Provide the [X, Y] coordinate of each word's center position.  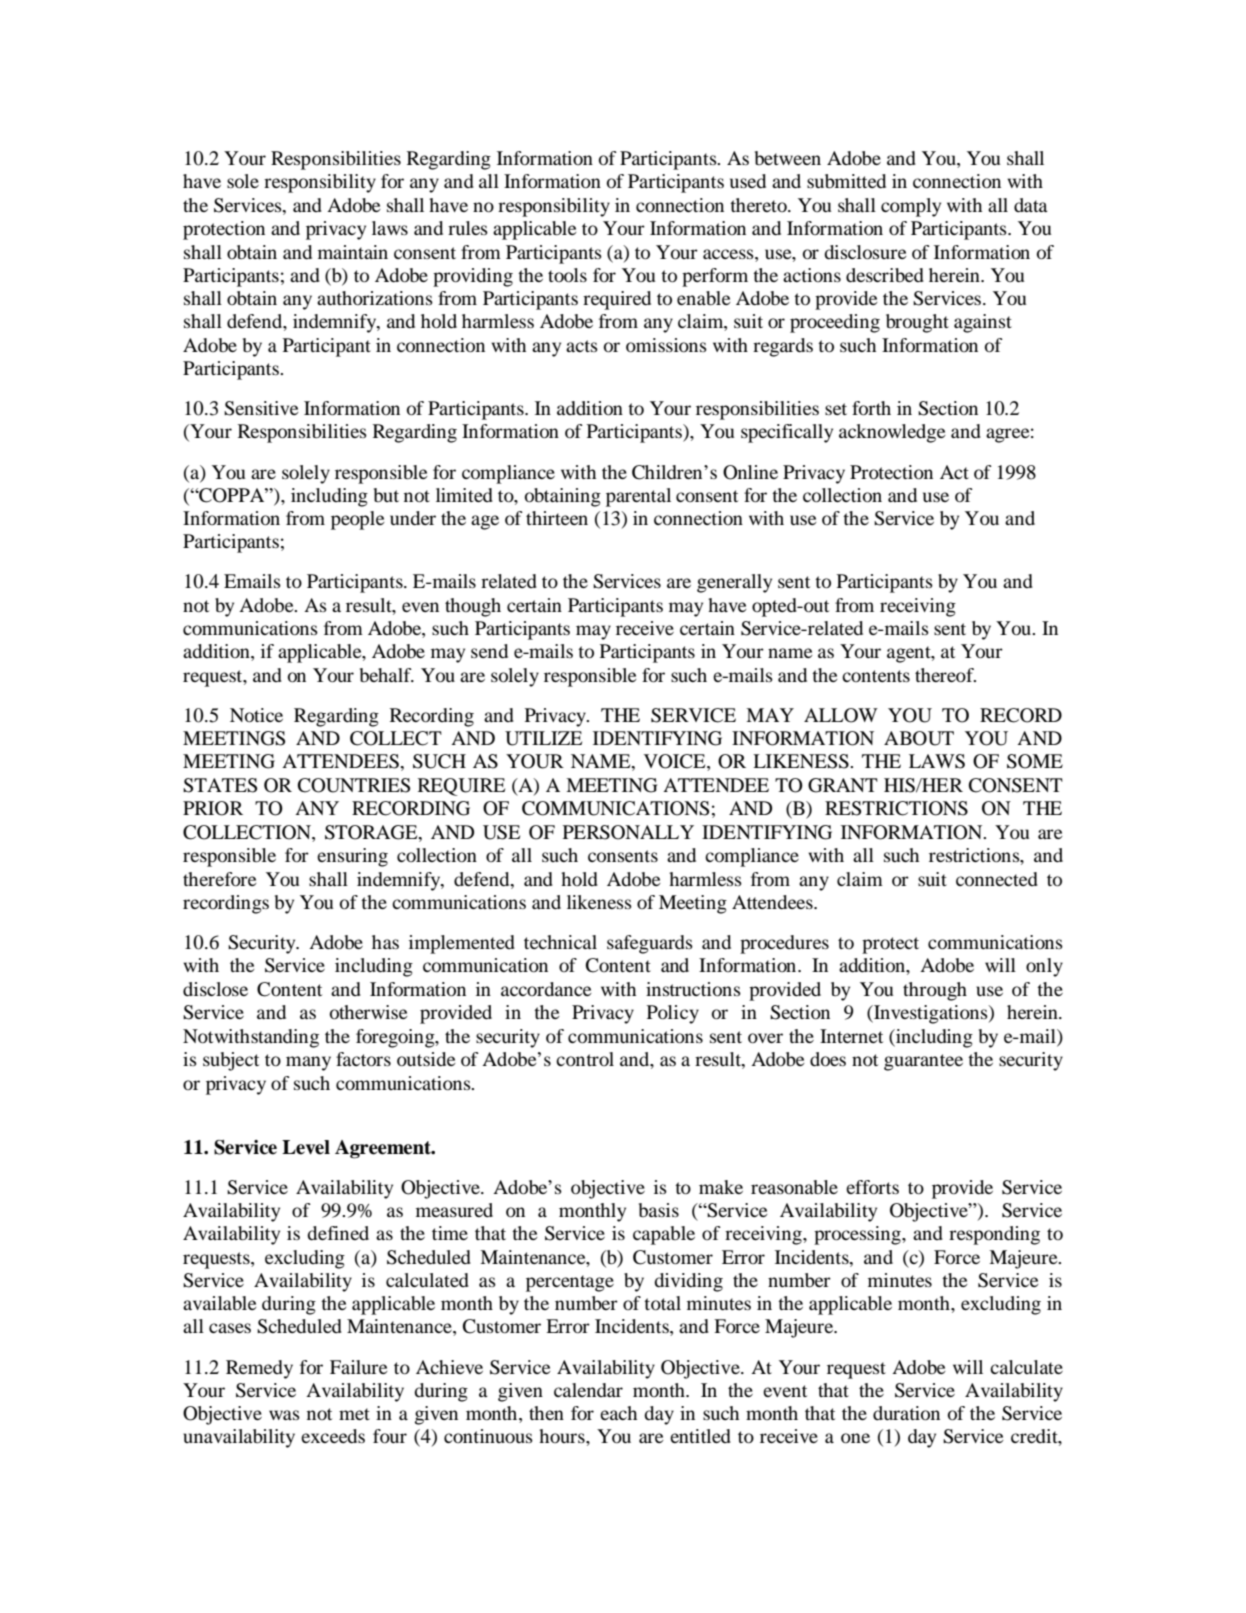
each [618, 1413]
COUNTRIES [354, 785]
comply [911, 207]
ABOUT [919, 738]
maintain [353, 252]
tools [567, 275]
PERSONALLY [628, 832]
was [284, 1415]
